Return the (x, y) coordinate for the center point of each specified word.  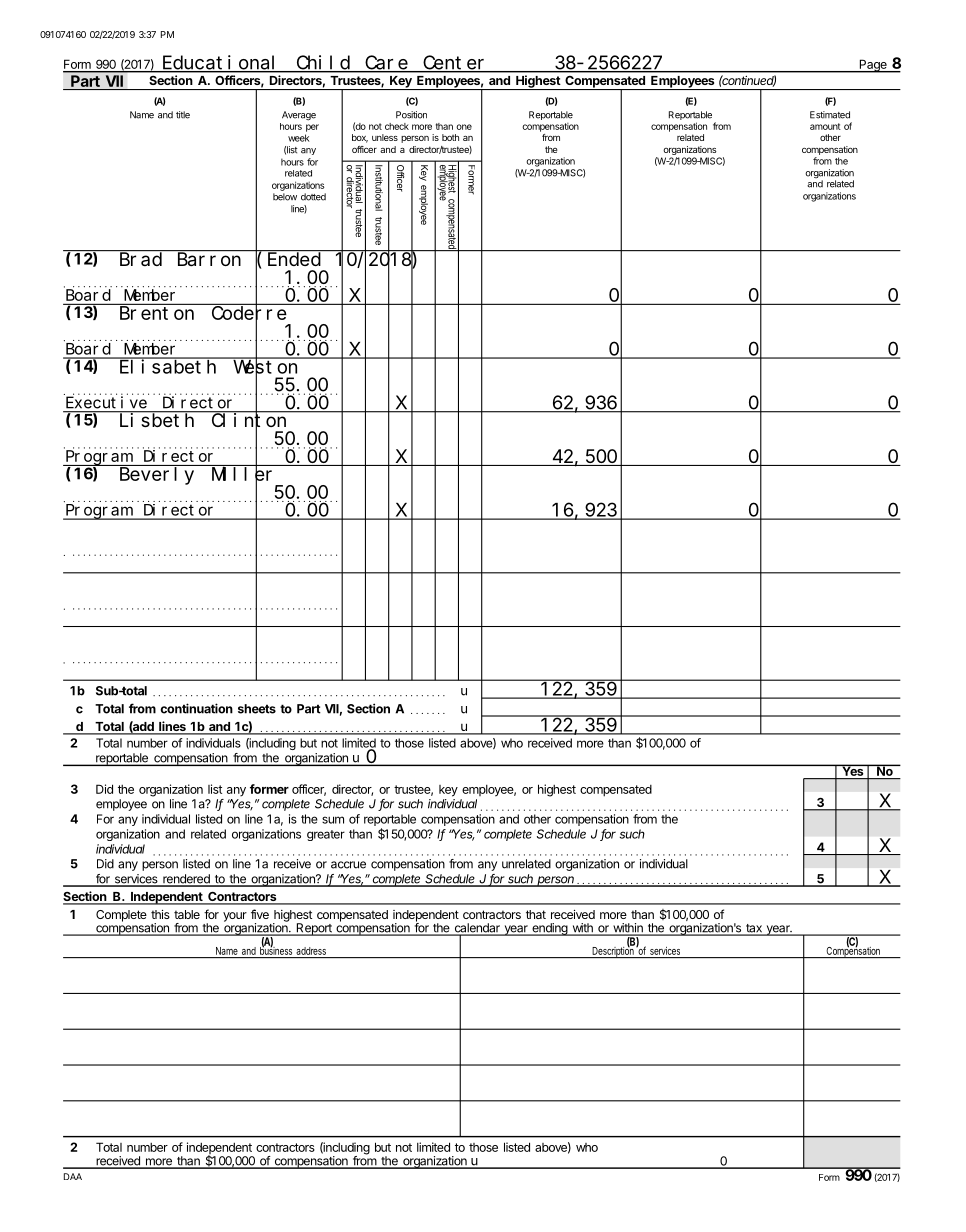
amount (825, 126)
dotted (313, 197)
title (183, 115)
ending (549, 929)
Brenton (157, 313)
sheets (257, 709)
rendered (186, 880)
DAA (73, 1176)
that (536, 914)
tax (754, 929)
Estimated (830, 115)
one (464, 127)
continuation (197, 708)
